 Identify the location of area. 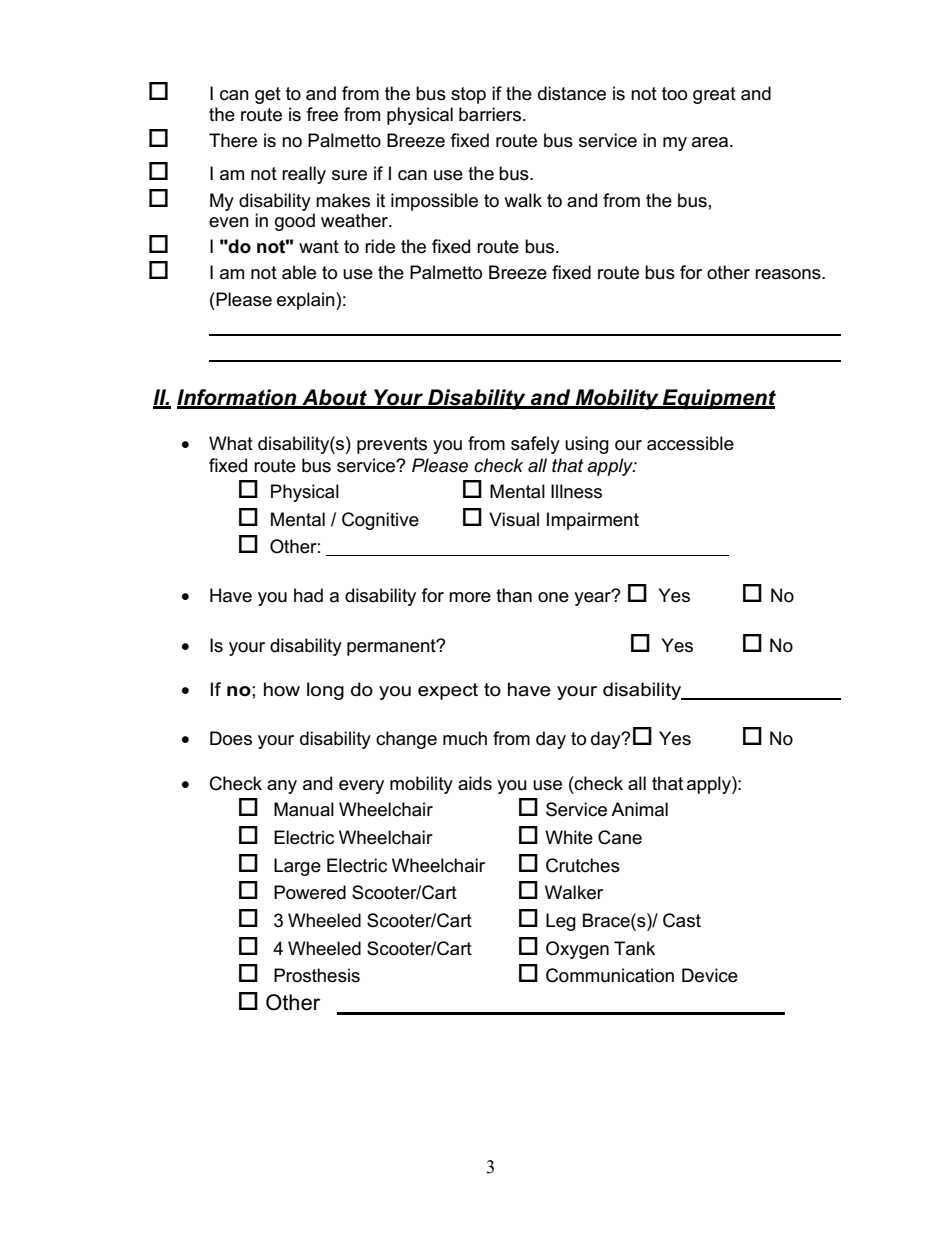
(711, 142).
